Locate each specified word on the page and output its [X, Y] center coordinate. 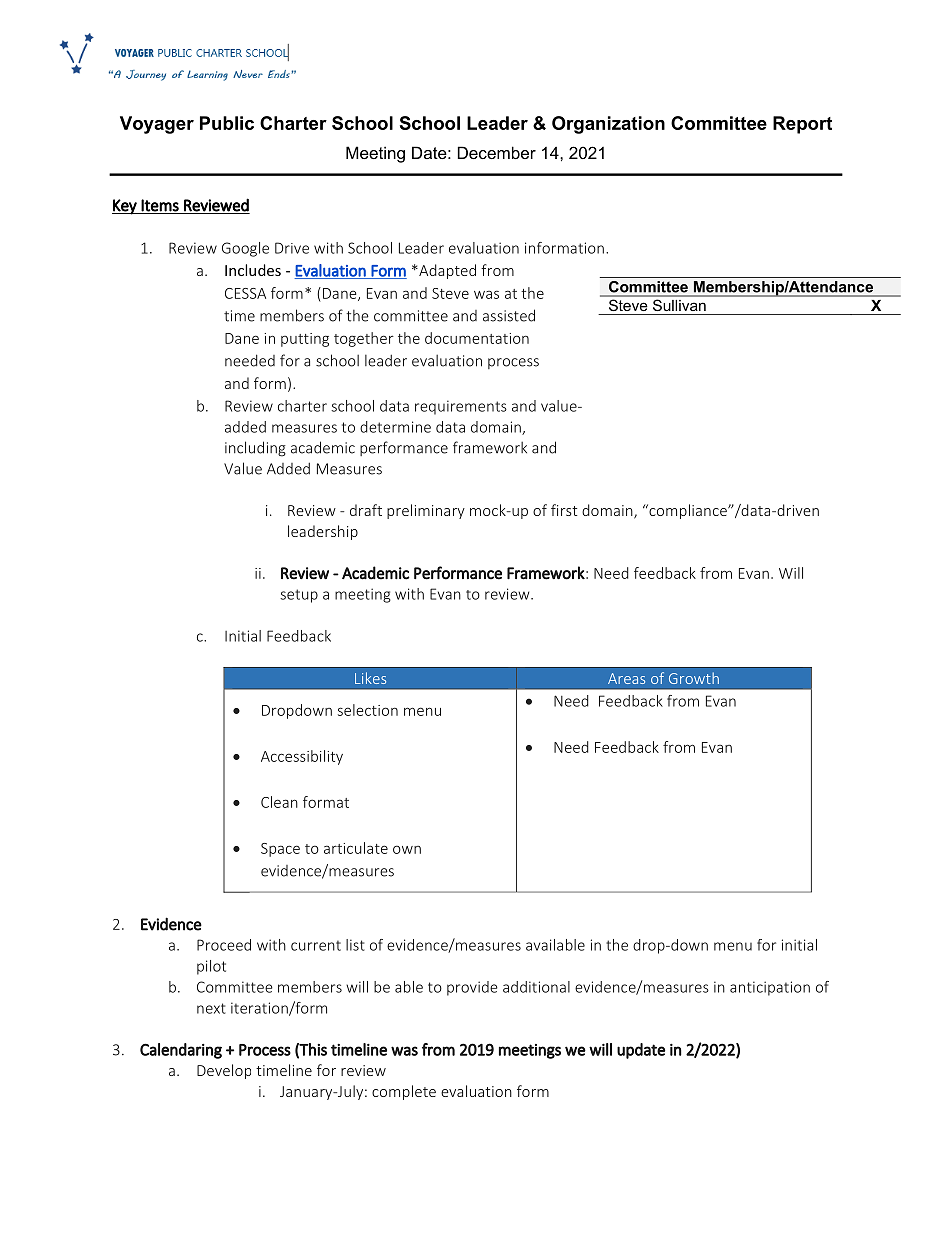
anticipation [770, 988]
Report [802, 125]
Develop [224, 1071]
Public [227, 123]
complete [404, 1092]
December [497, 152]
